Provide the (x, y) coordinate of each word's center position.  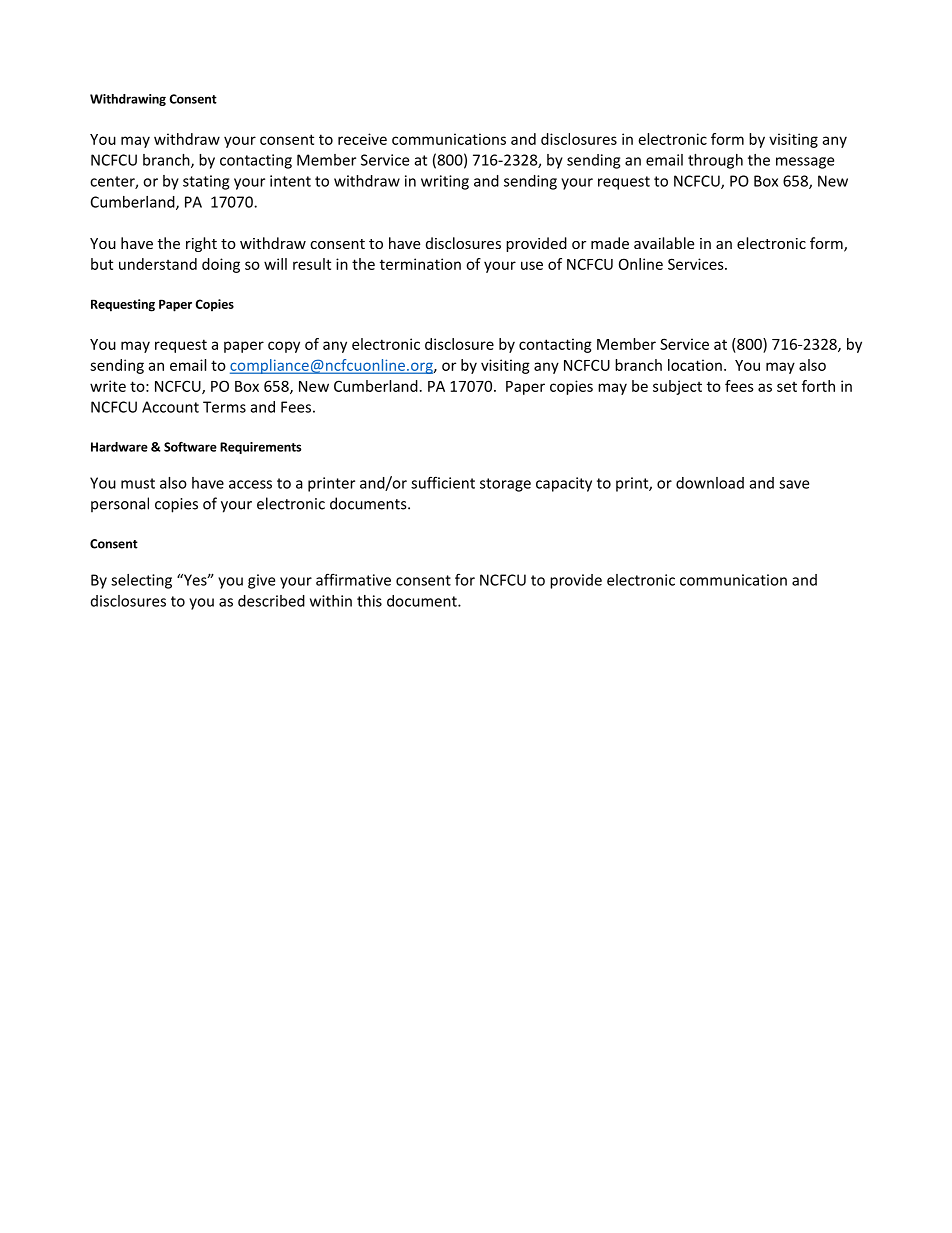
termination (420, 264)
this (369, 601)
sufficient (443, 482)
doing (221, 265)
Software (190, 447)
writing (445, 182)
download (710, 483)
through (715, 161)
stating (206, 182)
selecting (141, 581)
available (664, 243)
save (794, 484)
